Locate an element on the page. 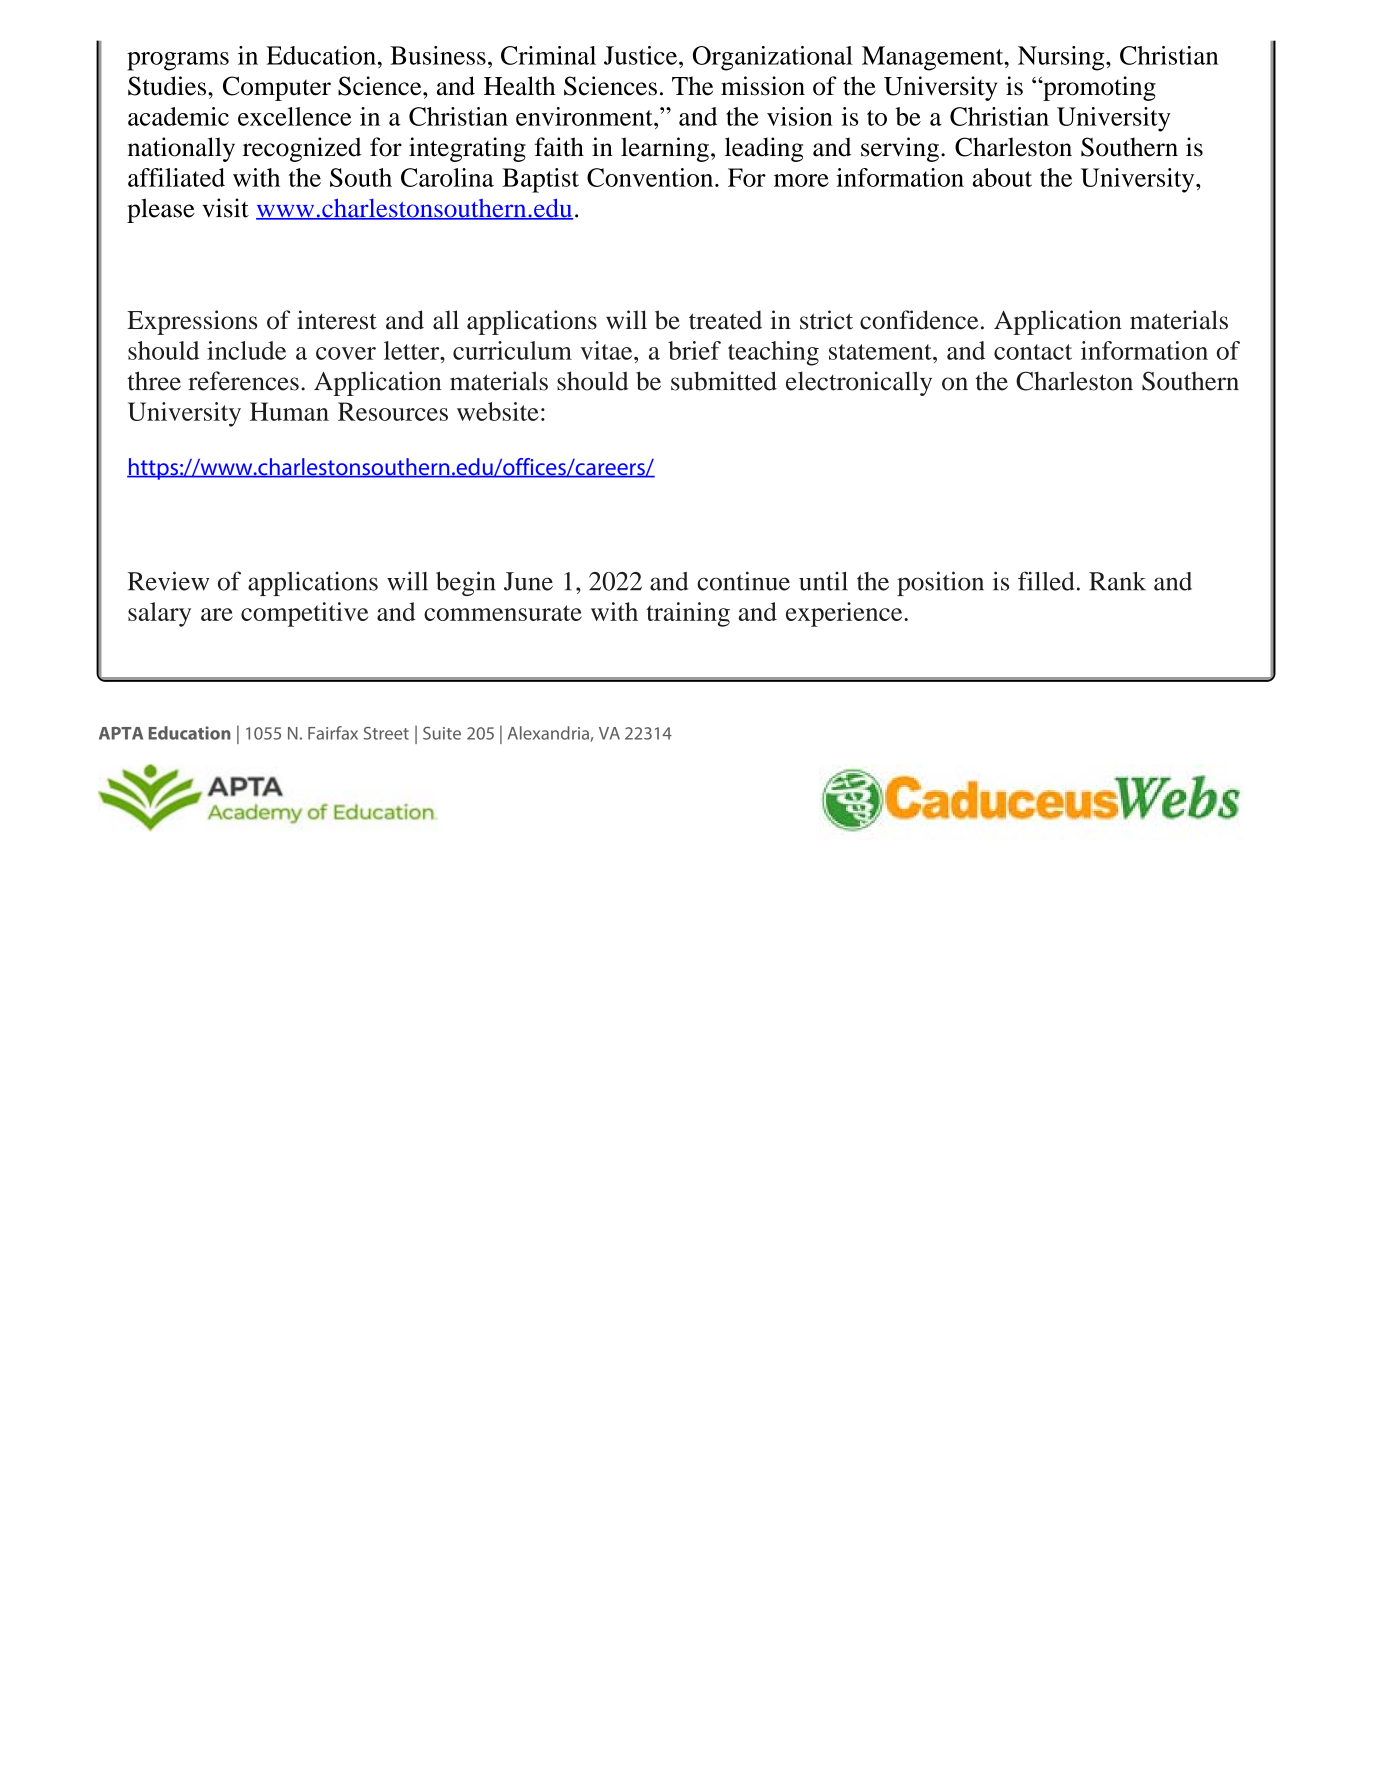 Image resolution: width=1384 pixels, height=1791 pixels. Nursing is located at coordinates (1062, 58).
